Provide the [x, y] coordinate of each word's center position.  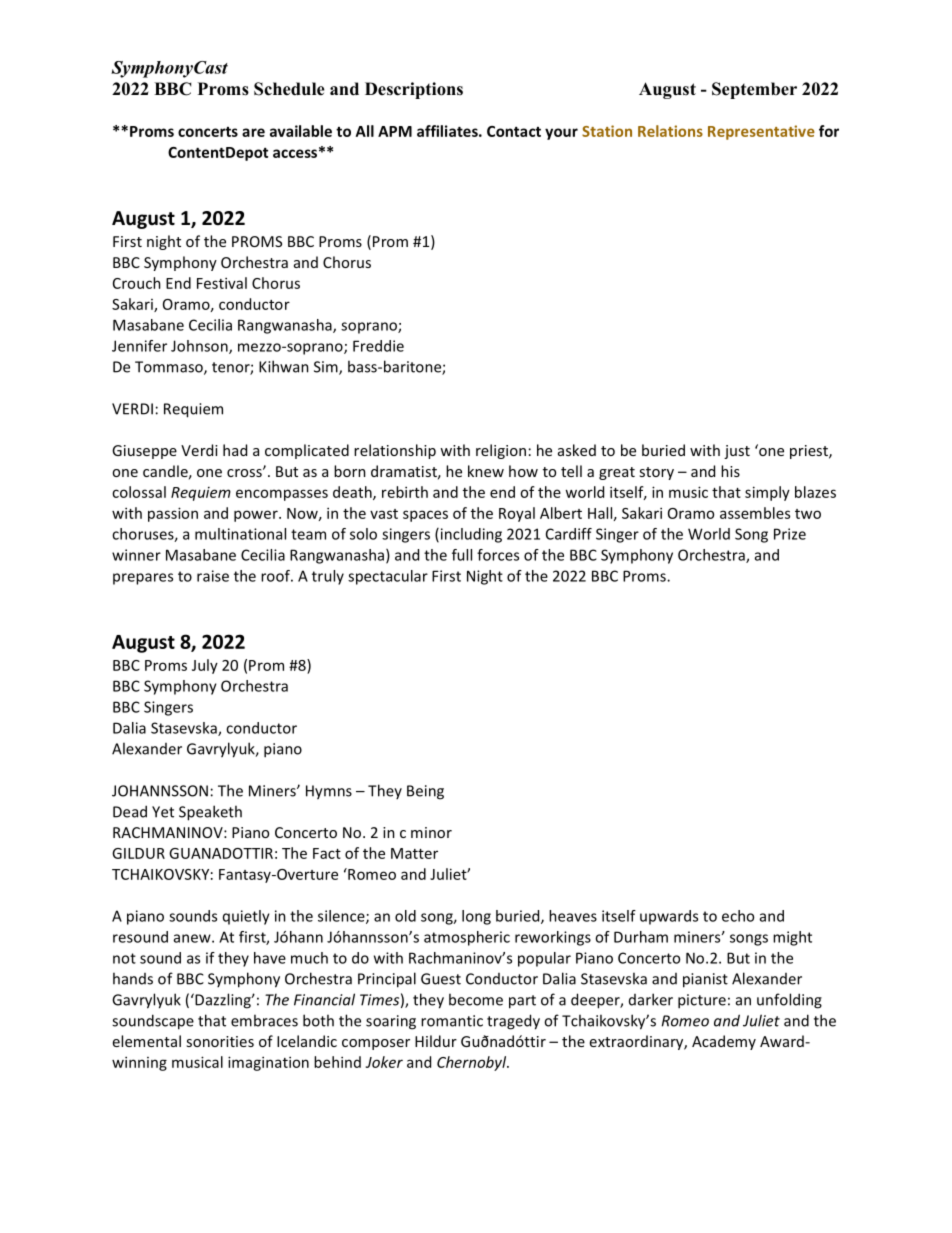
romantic [452, 1021]
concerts [208, 132]
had [235, 450]
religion [501, 451]
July [205, 666]
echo [738, 916]
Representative [761, 132]
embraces [264, 1020]
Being [425, 792]
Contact [514, 131]
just [737, 452]
